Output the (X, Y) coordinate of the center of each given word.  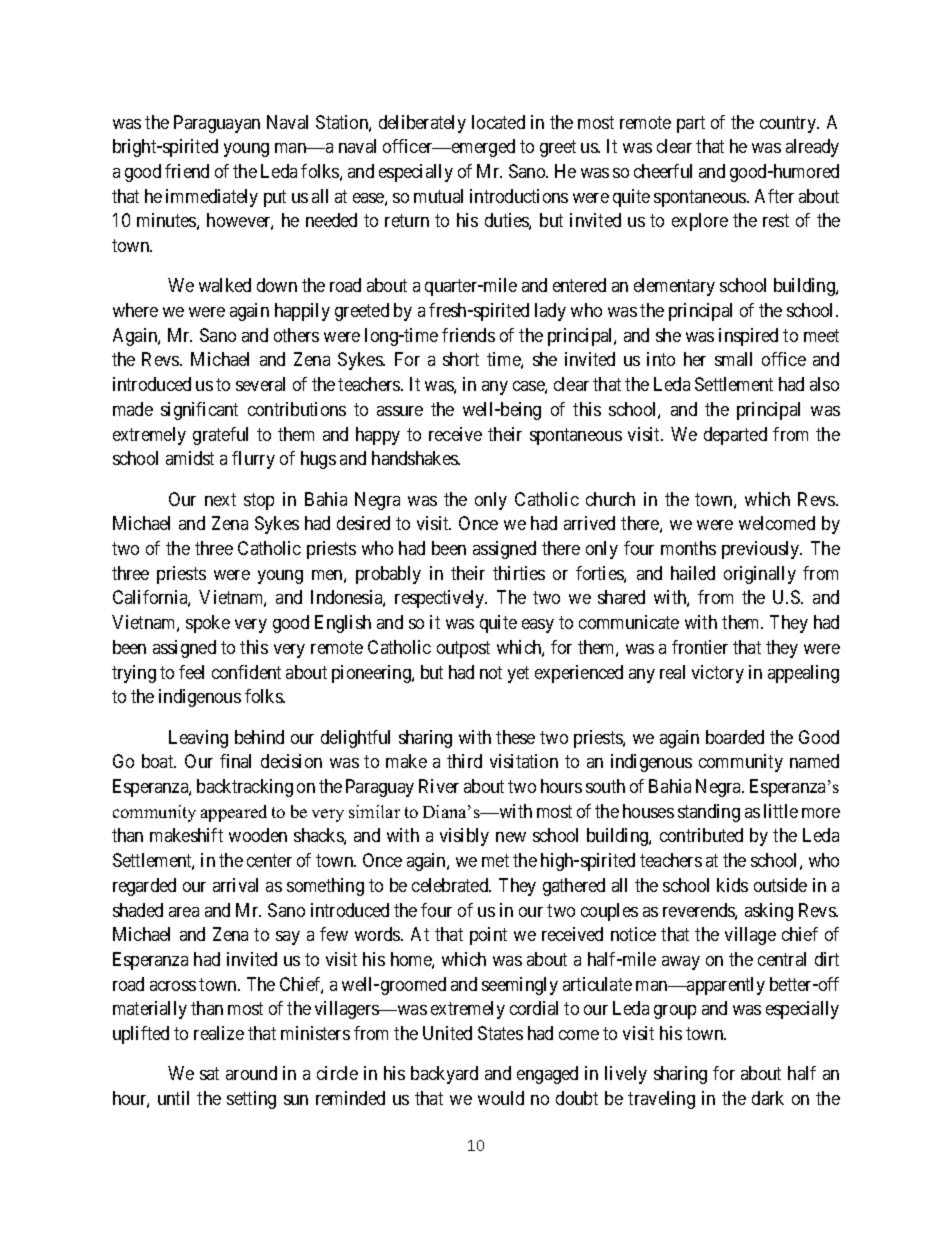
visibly (464, 837)
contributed (701, 835)
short (461, 359)
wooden (258, 835)
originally (760, 575)
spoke (208, 624)
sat (209, 1074)
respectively (441, 599)
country (789, 124)
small (733, 359)
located (498, 122)
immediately (212, 198)
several (260, 384)
